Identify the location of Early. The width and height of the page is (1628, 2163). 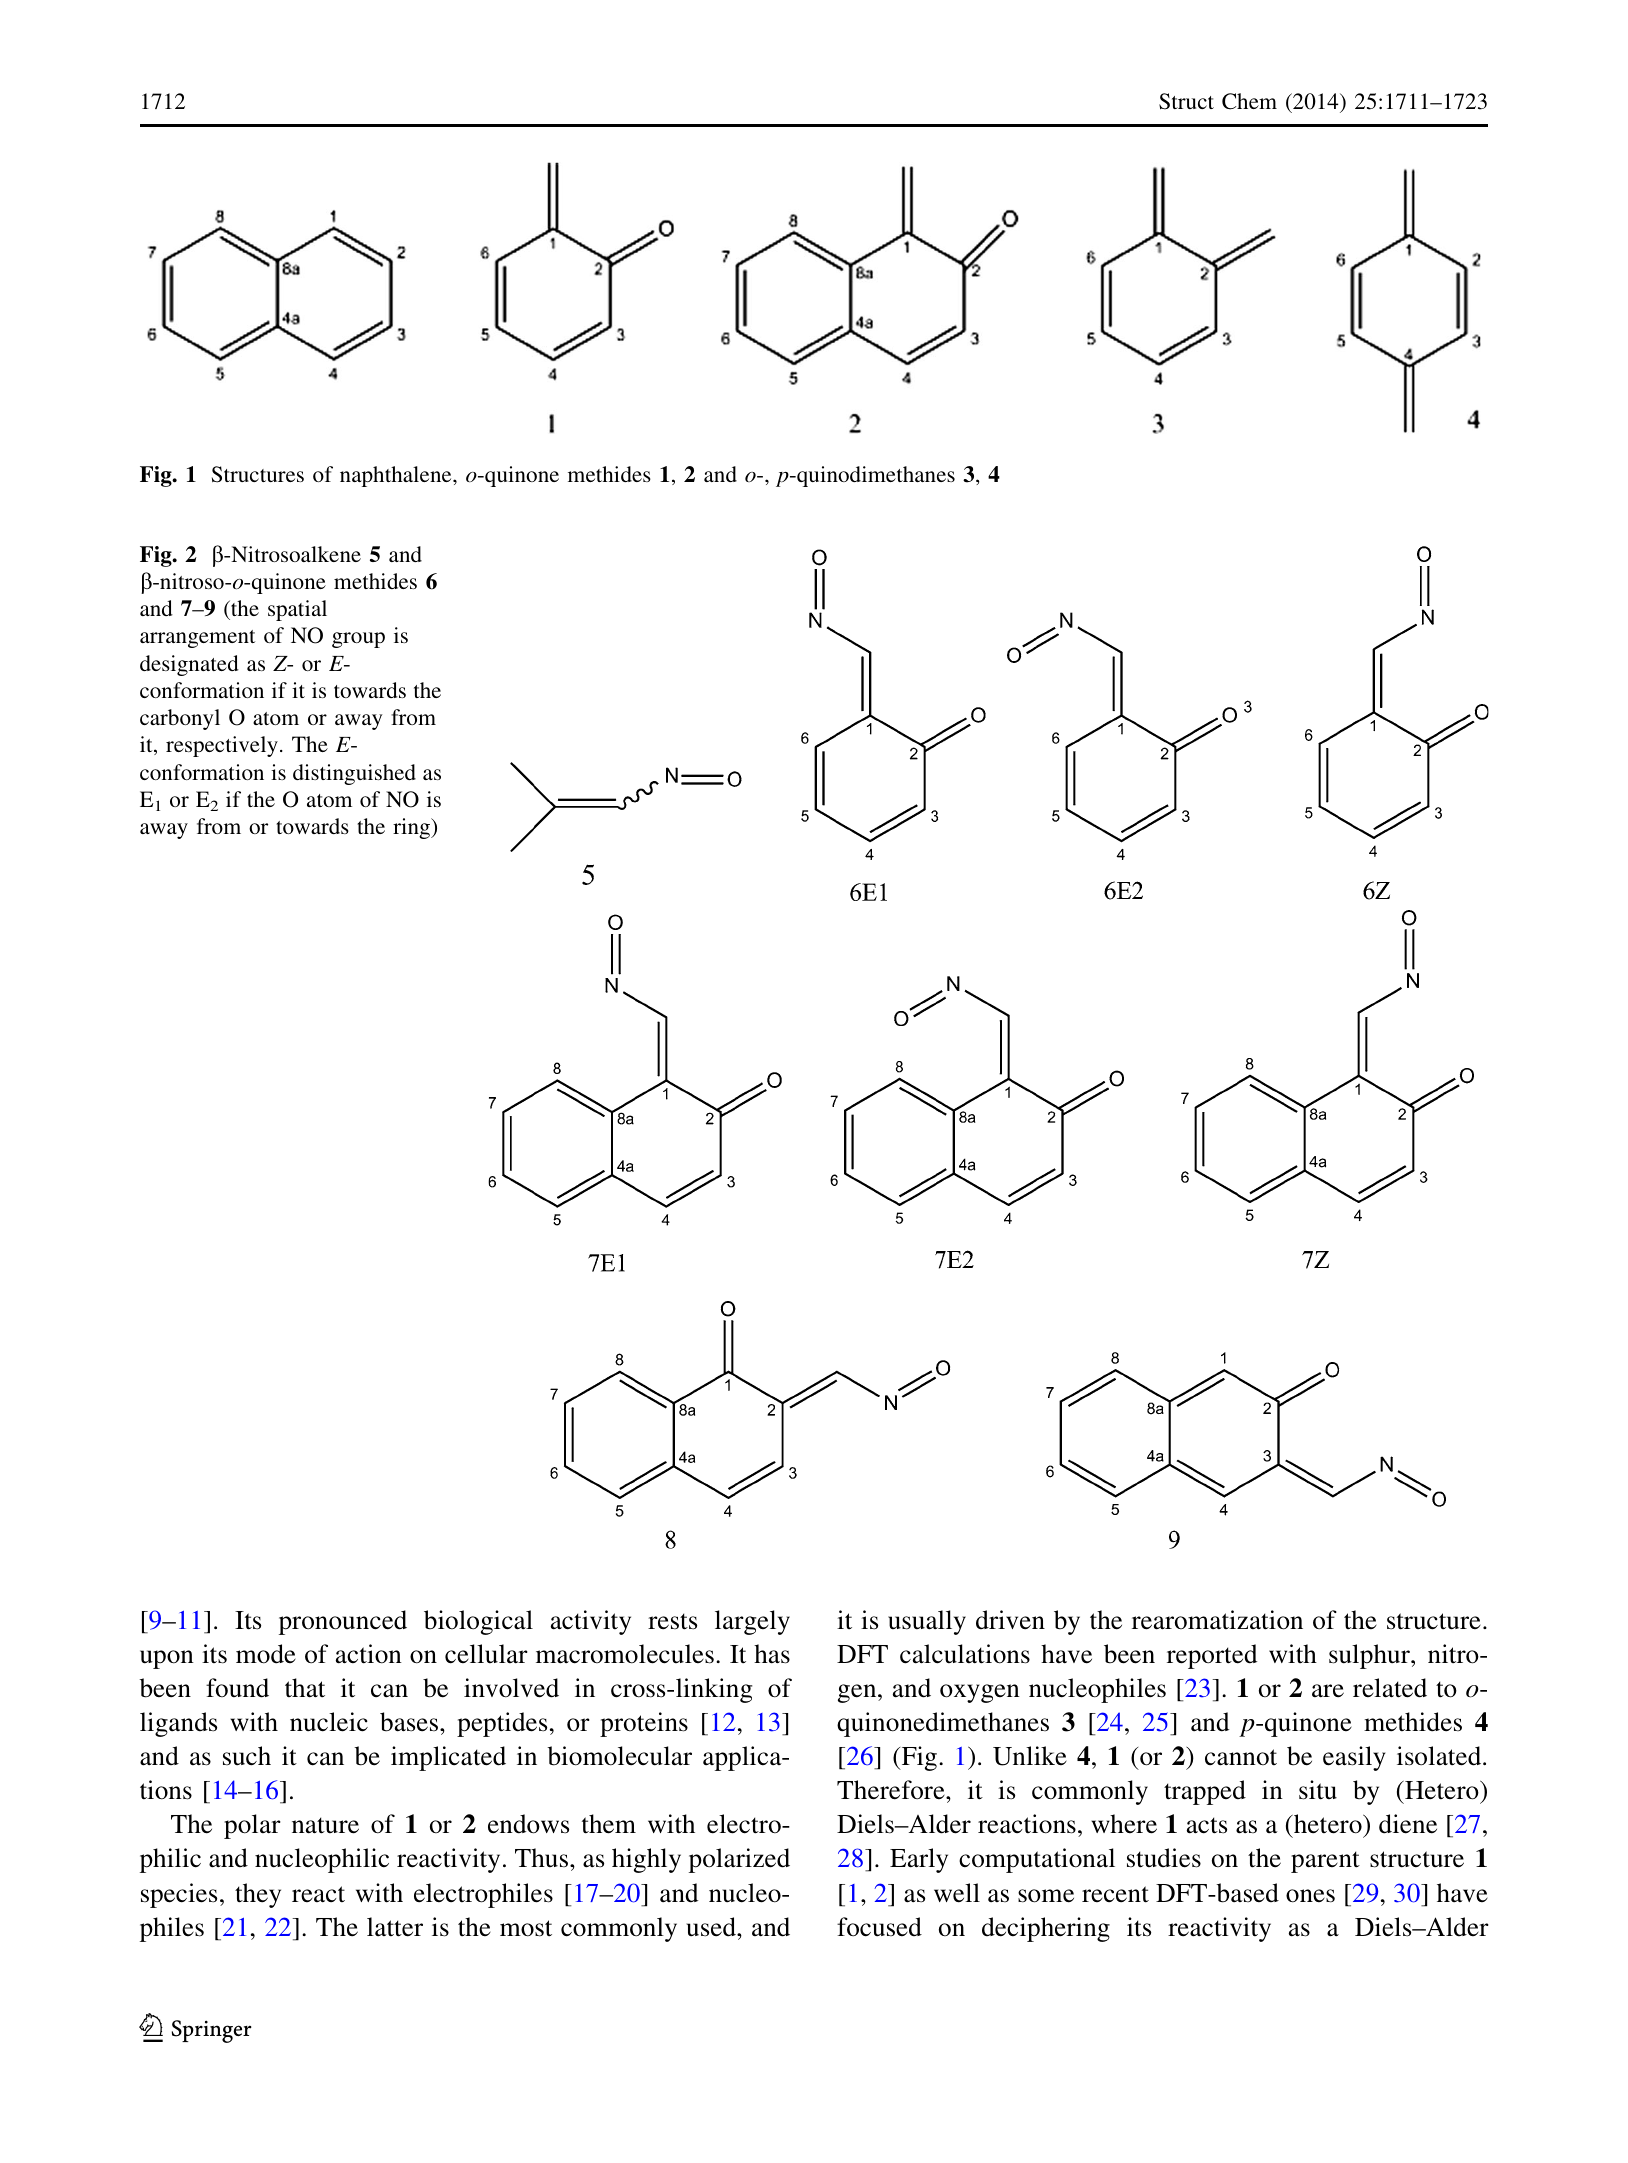
(919, 1860).
